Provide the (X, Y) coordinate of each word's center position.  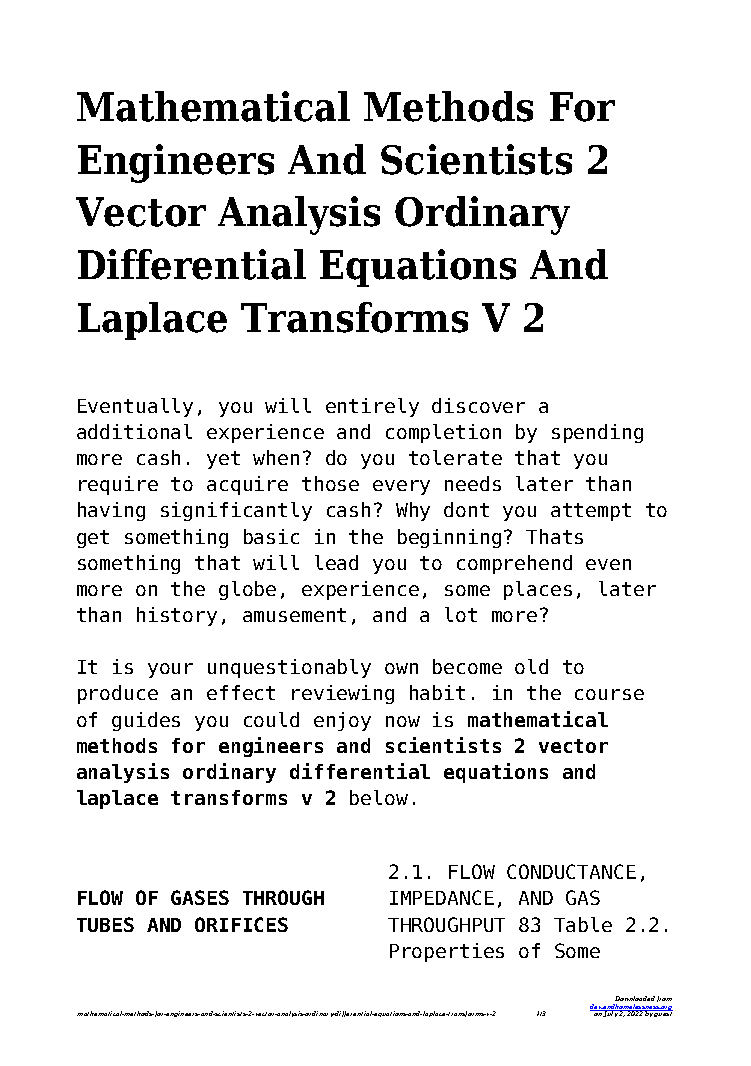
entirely (372, 407)
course (609, 694)
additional (134, 431)
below (379, 797)
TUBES (105, 924)
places (538, 590)
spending (597, 433)
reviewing (343, 694)
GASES (200, 897)
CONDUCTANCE (571, 871)
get (93, 539)
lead (336, 562)
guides (146, 721)
